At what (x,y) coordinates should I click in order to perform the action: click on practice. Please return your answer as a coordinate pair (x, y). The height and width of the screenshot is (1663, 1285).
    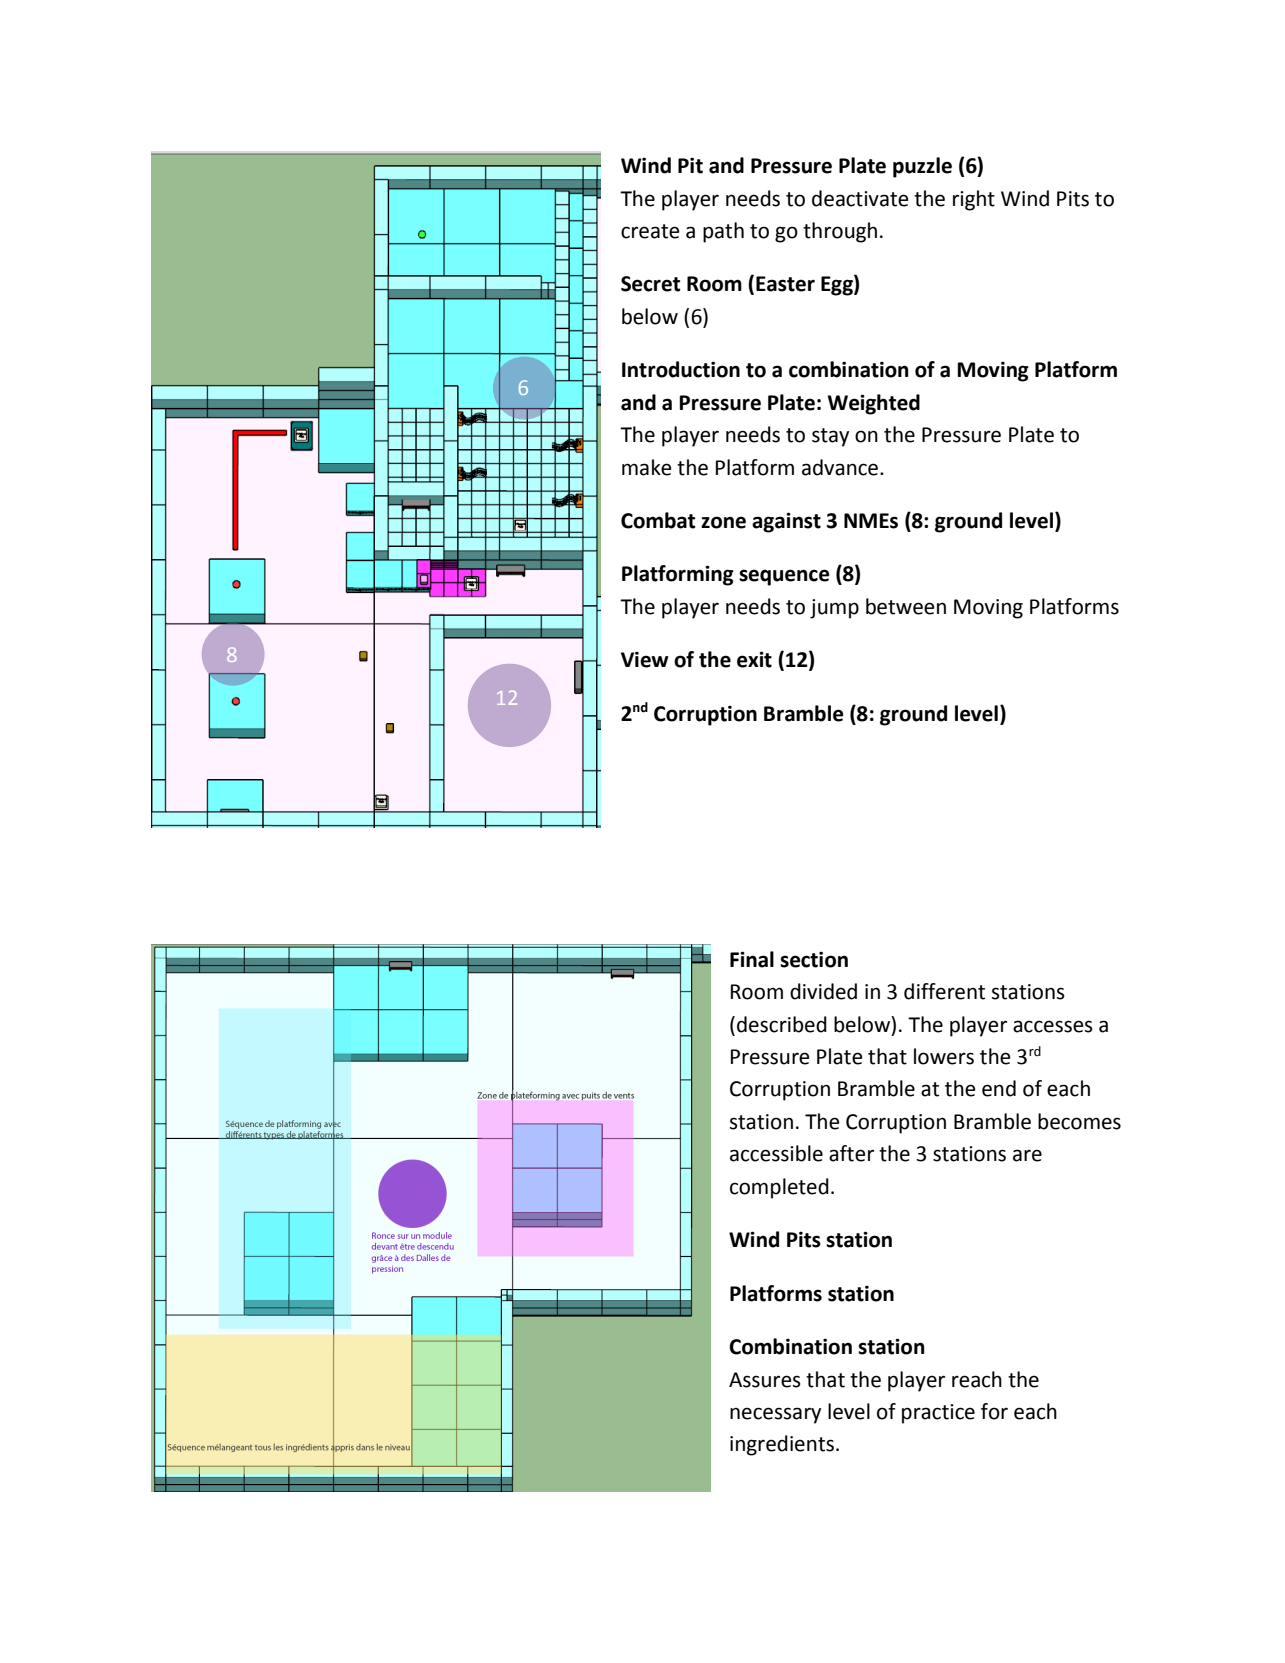
    Looking at the image, I should click on (938, 1414).
